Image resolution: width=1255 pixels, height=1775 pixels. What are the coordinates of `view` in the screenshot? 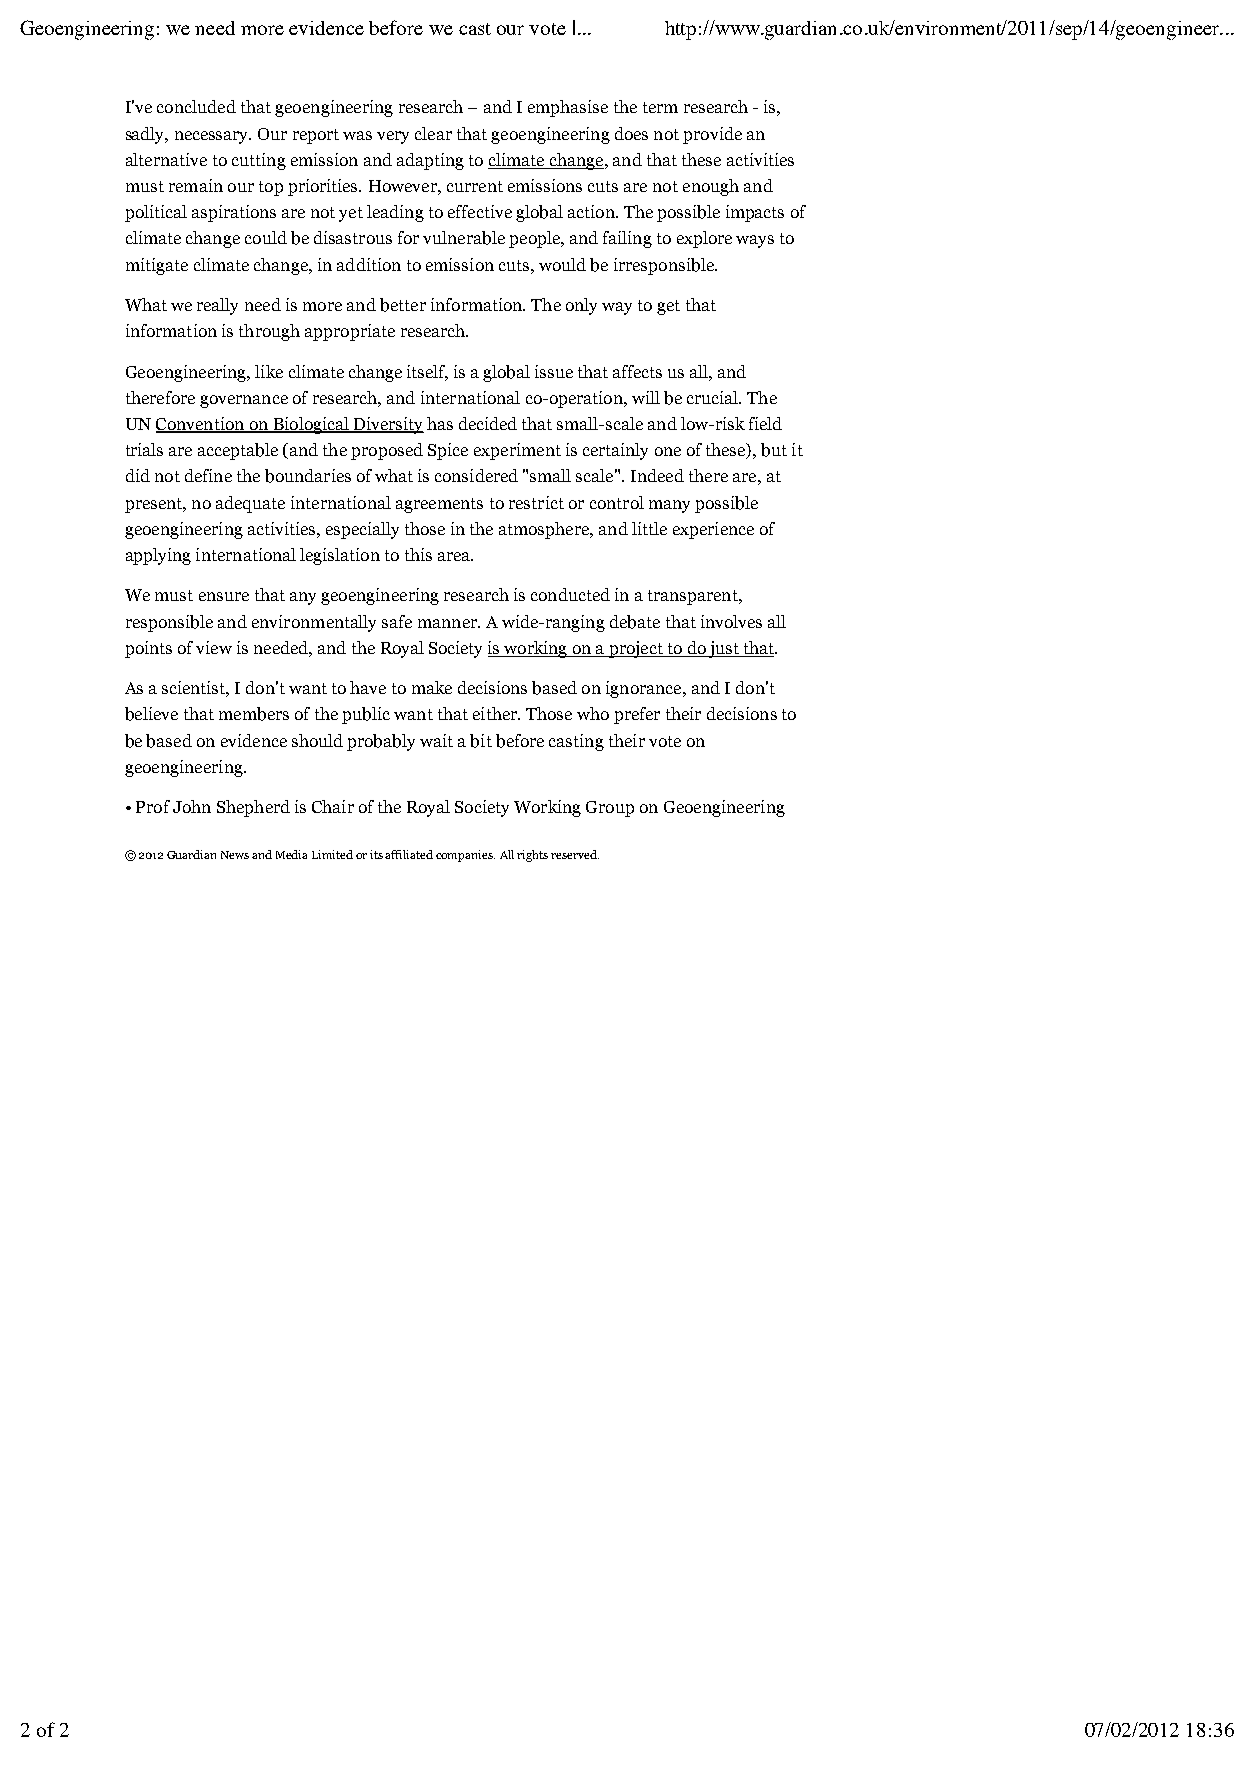 It's located at (214, 647).
